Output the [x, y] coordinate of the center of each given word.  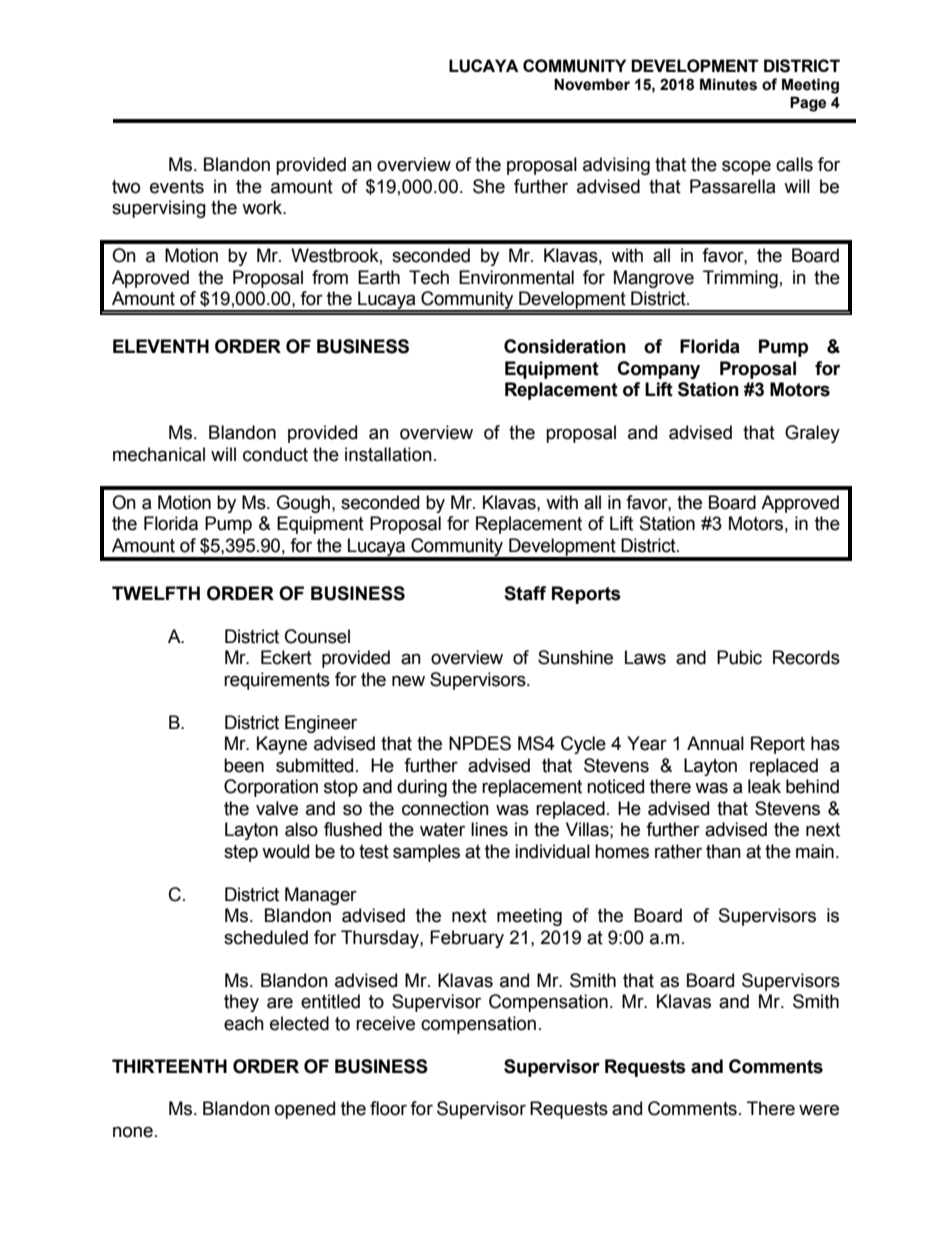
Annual [715, 743]
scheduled [266, 937]
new [408, 681]
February [467, 939]
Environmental [516, 277]
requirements [277, 681]
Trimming [740, 279]
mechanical [159, 454]
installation [388, 454]
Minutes [728, 84]
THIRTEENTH [169, 1066]
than [723, 851]
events [177, 187]
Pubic [739, 657]
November [592, 84]
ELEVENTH [161, 346]
